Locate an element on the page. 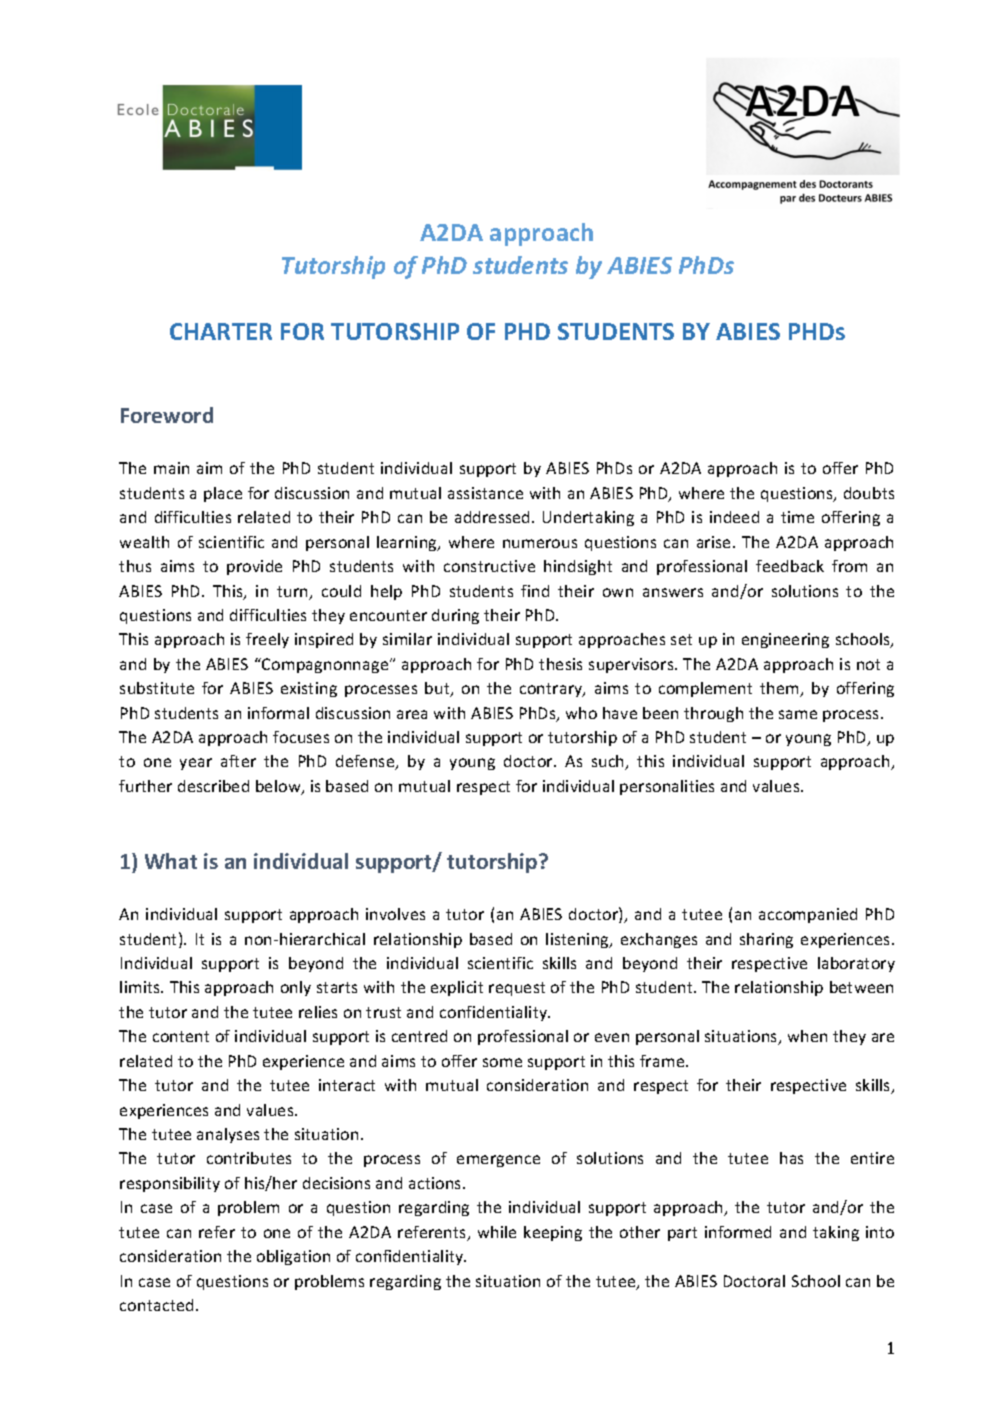  doubts is located at coordinates (869, 493).
